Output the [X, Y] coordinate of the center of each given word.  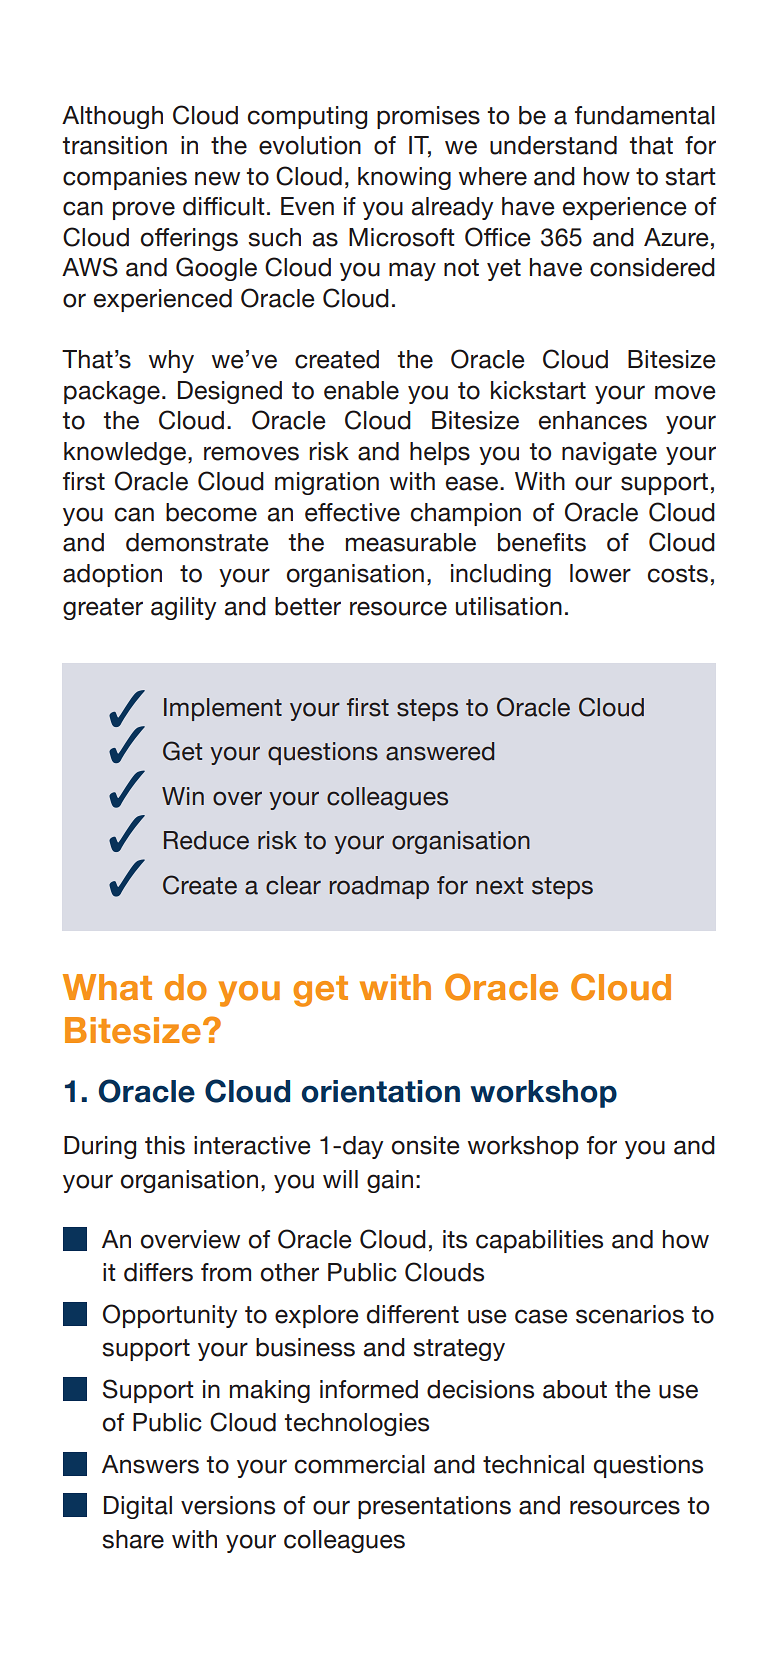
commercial [360, 1464]
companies [125, 178]
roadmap [379, 887]
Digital [138, 1507]
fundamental [645, 115]
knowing [404, 178]
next [499, 886]
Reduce [206, 840]
